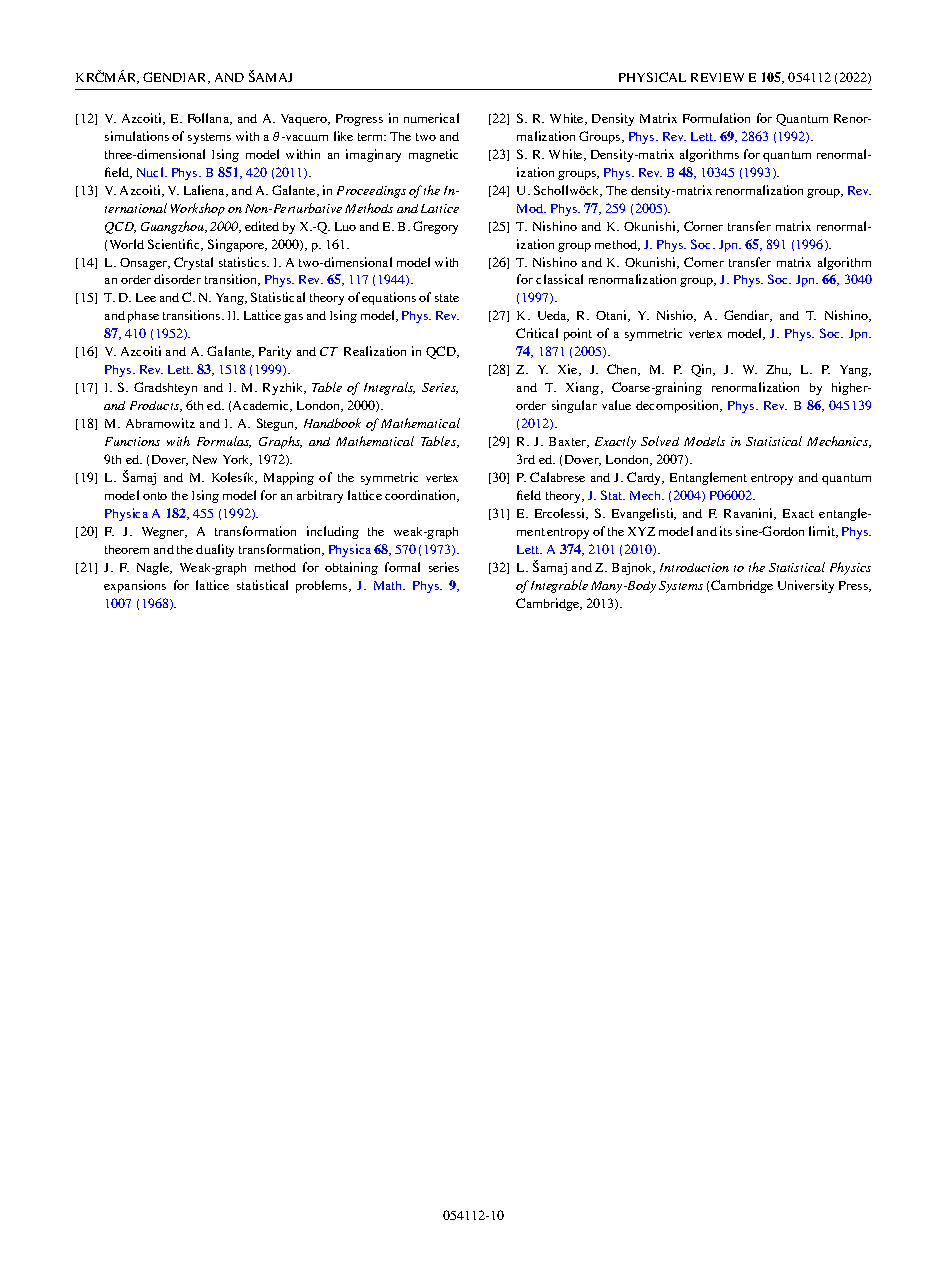 This screenshot has width=952, height=1270. I want to click on Academic, so click(262, 406).
